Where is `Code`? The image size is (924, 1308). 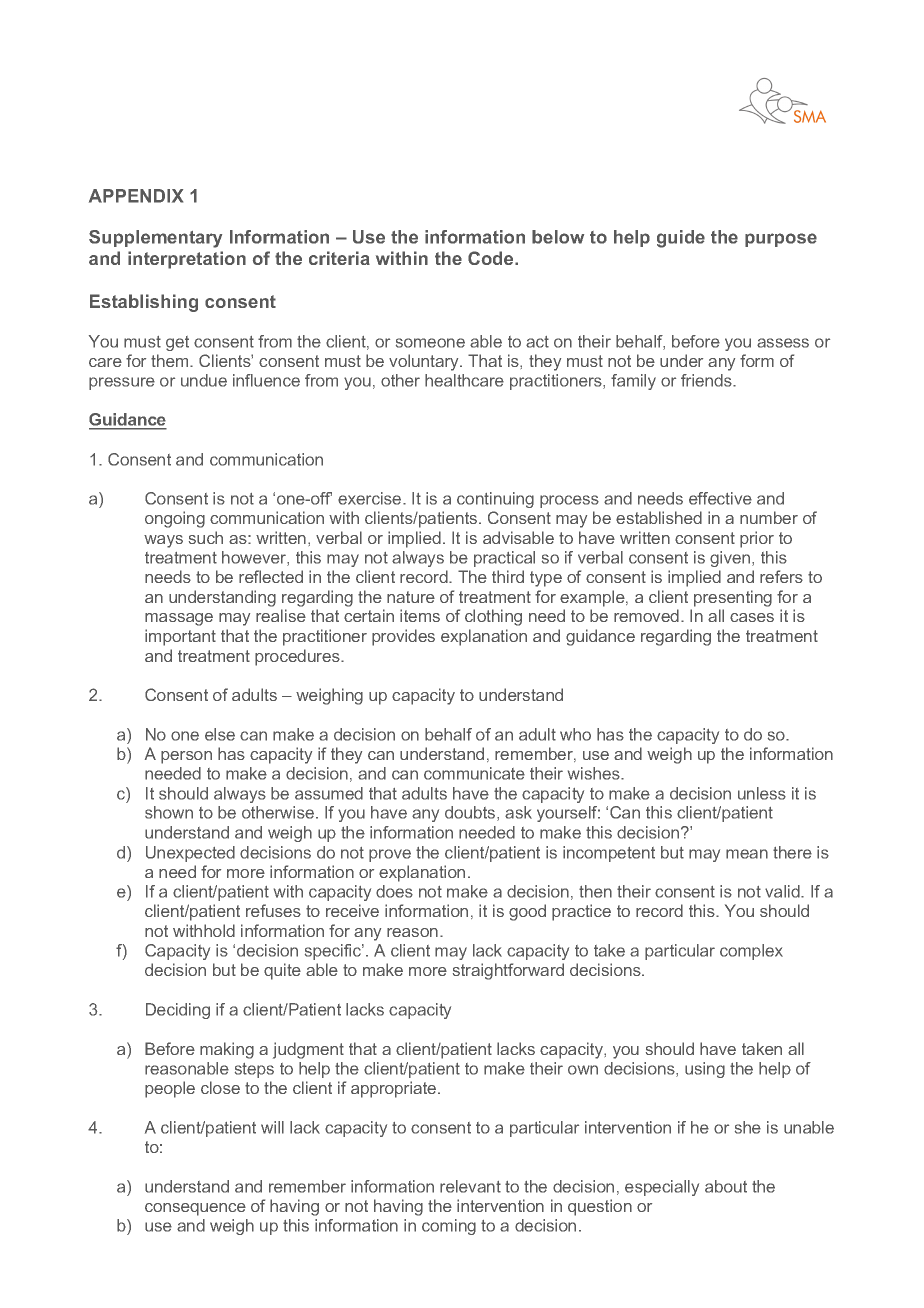 Code is located at coordinates (492, 258).
